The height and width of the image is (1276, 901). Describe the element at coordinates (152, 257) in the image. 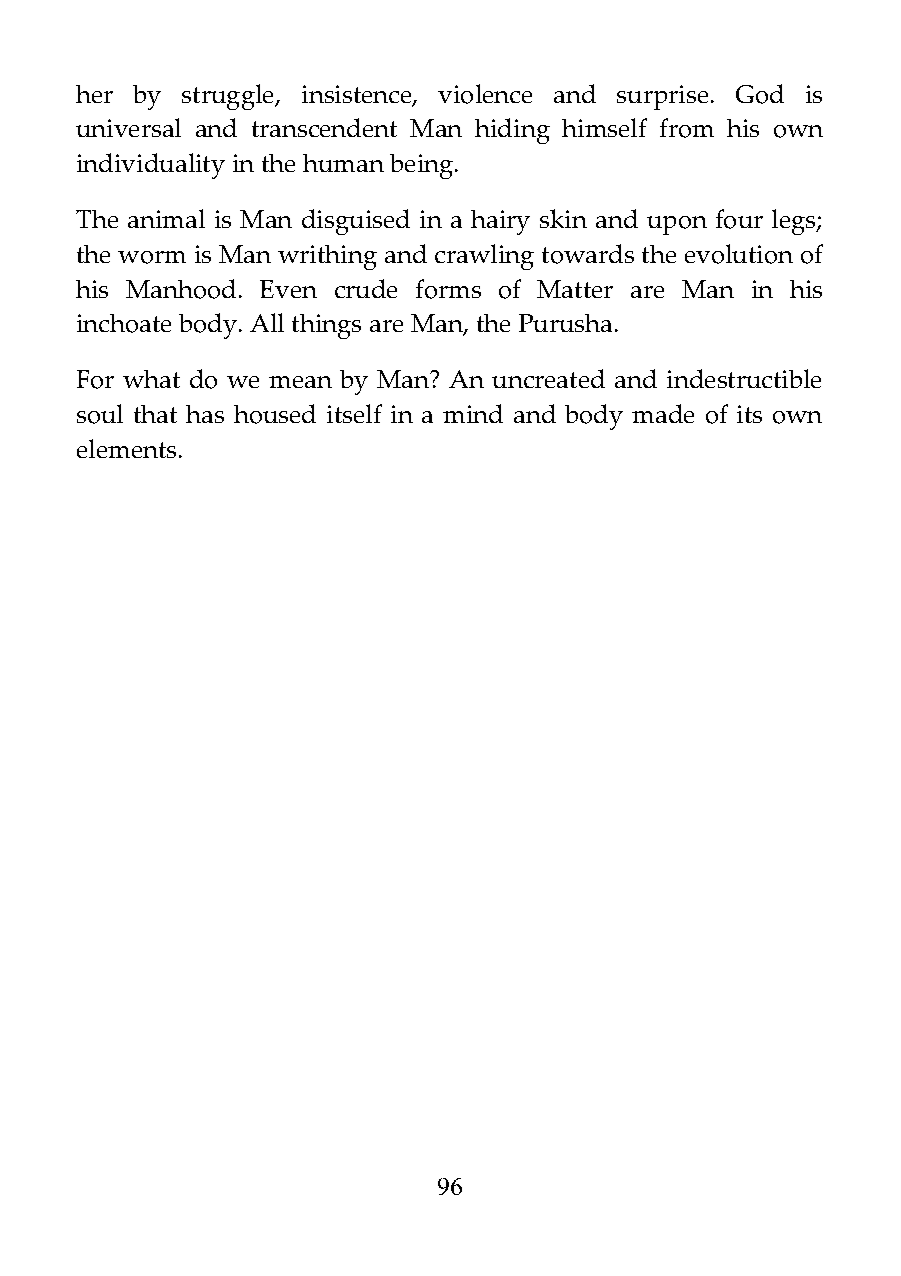

I see `worm` at that location.
